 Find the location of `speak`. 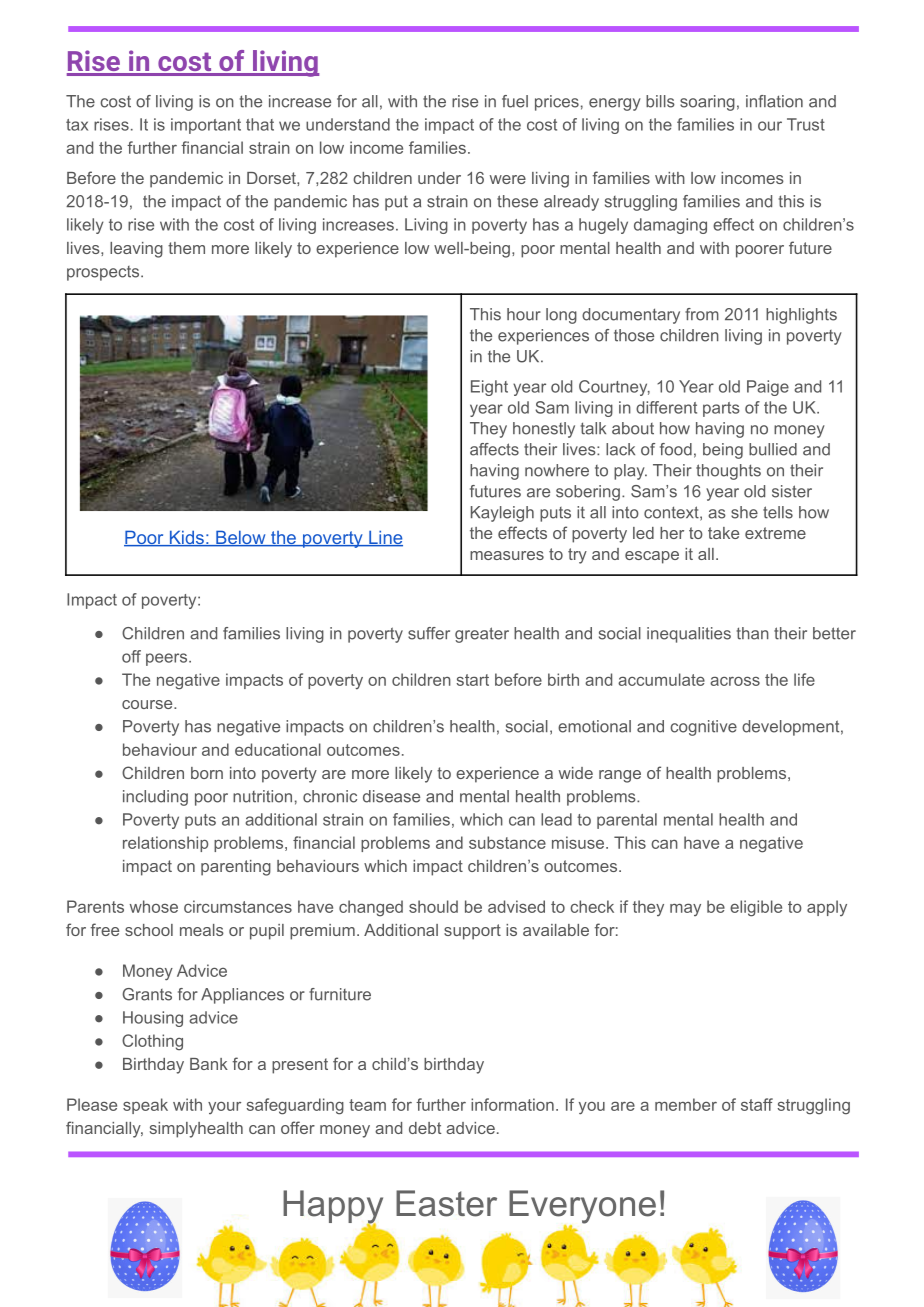

speak is located at coordinates (145, 1106).
